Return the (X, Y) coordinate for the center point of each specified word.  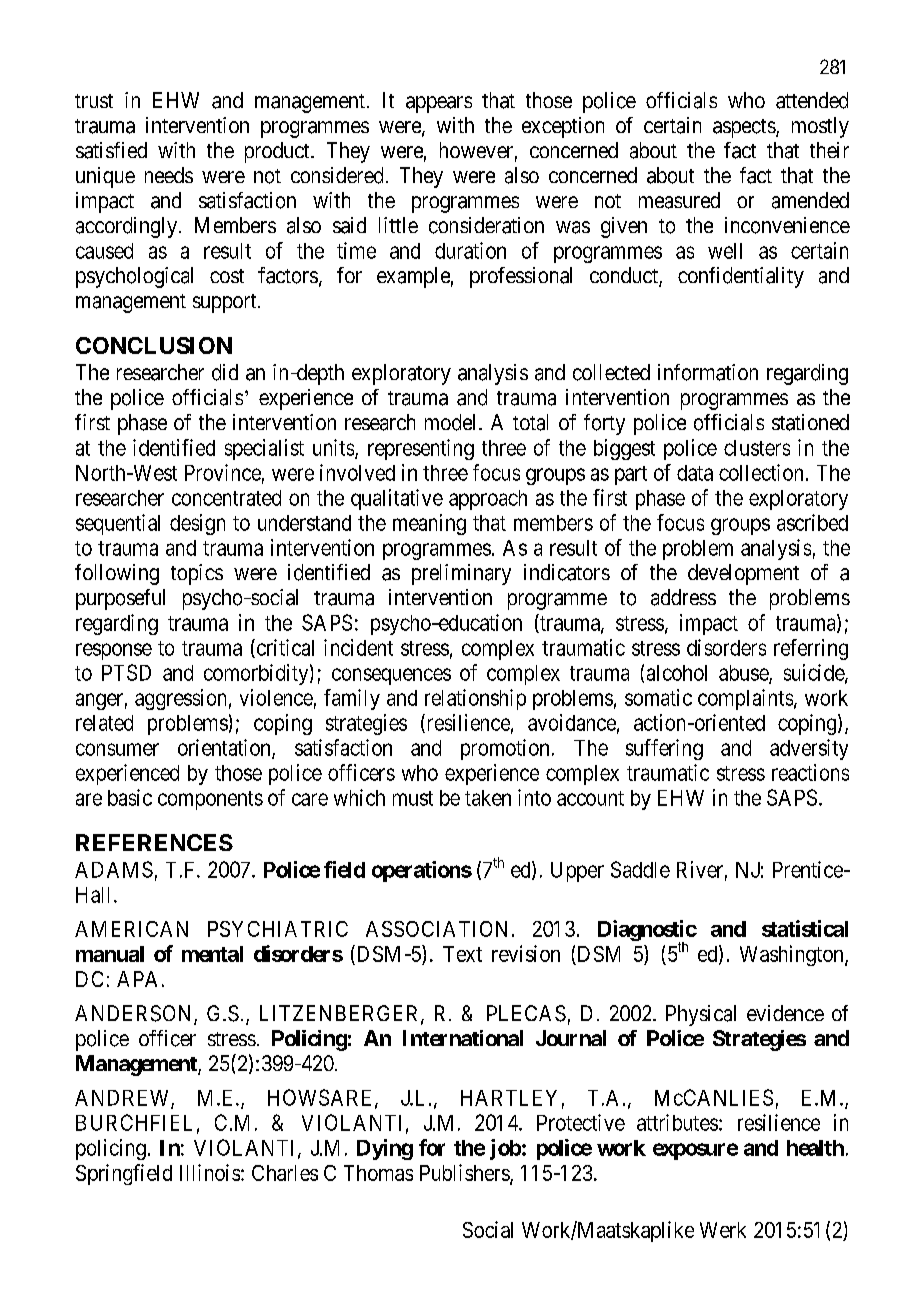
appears (439, 104)
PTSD (126, 672)
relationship (475, 699)
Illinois (210, 1172)
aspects (744, 128)
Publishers (465, 1173)
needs (169, 175)
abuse (744, 674)
